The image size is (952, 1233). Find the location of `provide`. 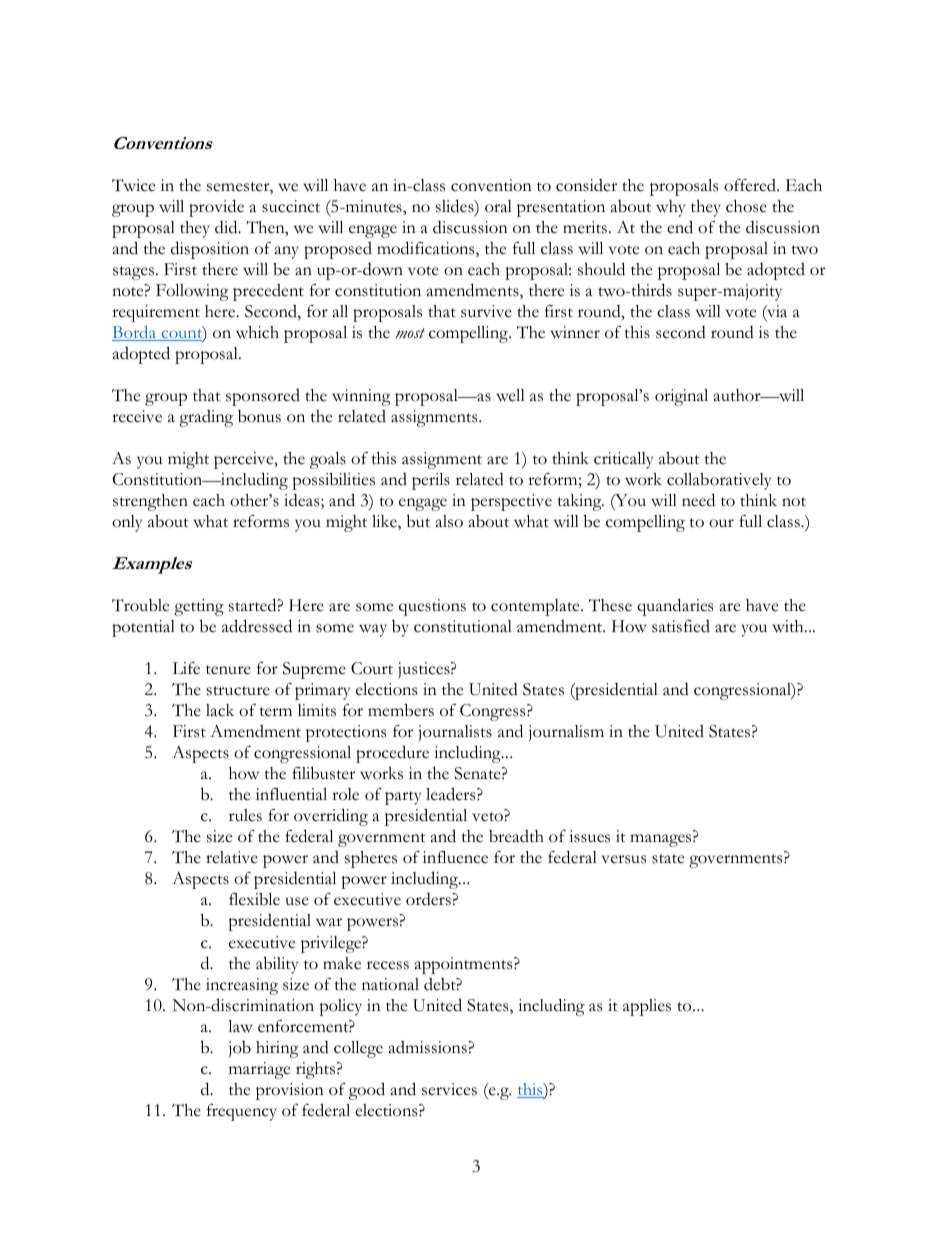

provide is located at coordinates (216, 208).
